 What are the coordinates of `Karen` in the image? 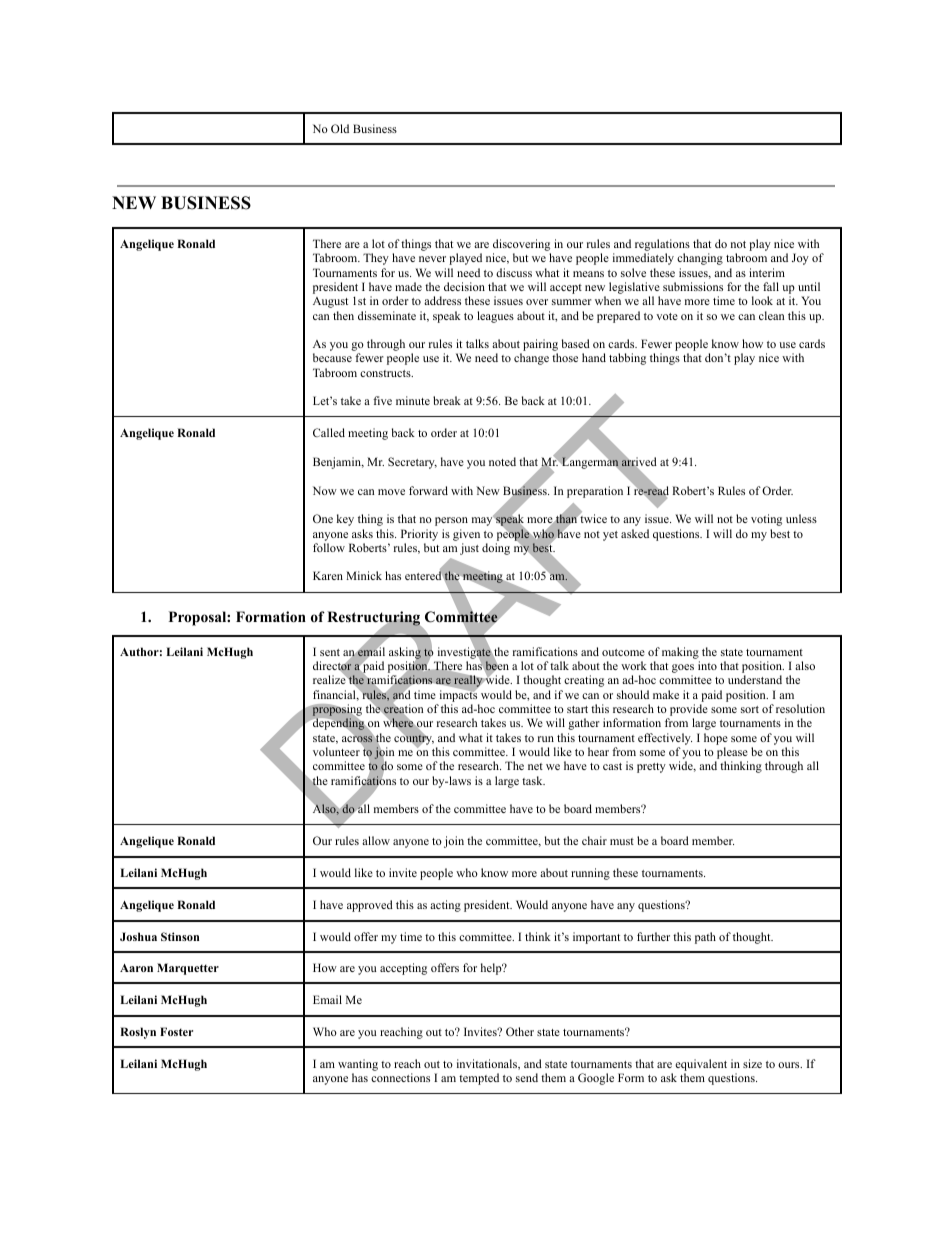 It's located at (328, 575).
